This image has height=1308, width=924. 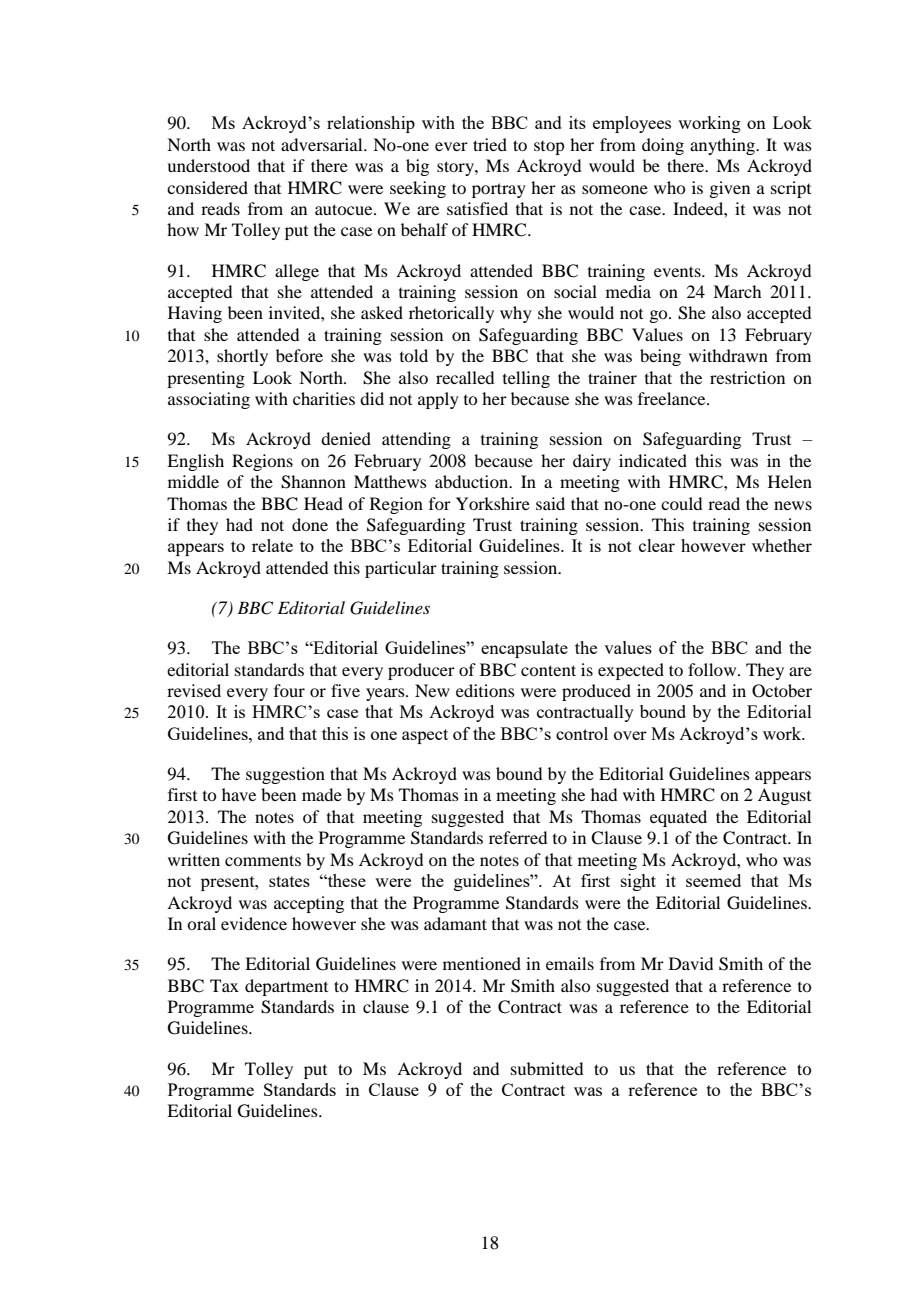 What do you see at coordinates (723, 146) in the image?
I see `anything` at bounding box center [723, 146].
